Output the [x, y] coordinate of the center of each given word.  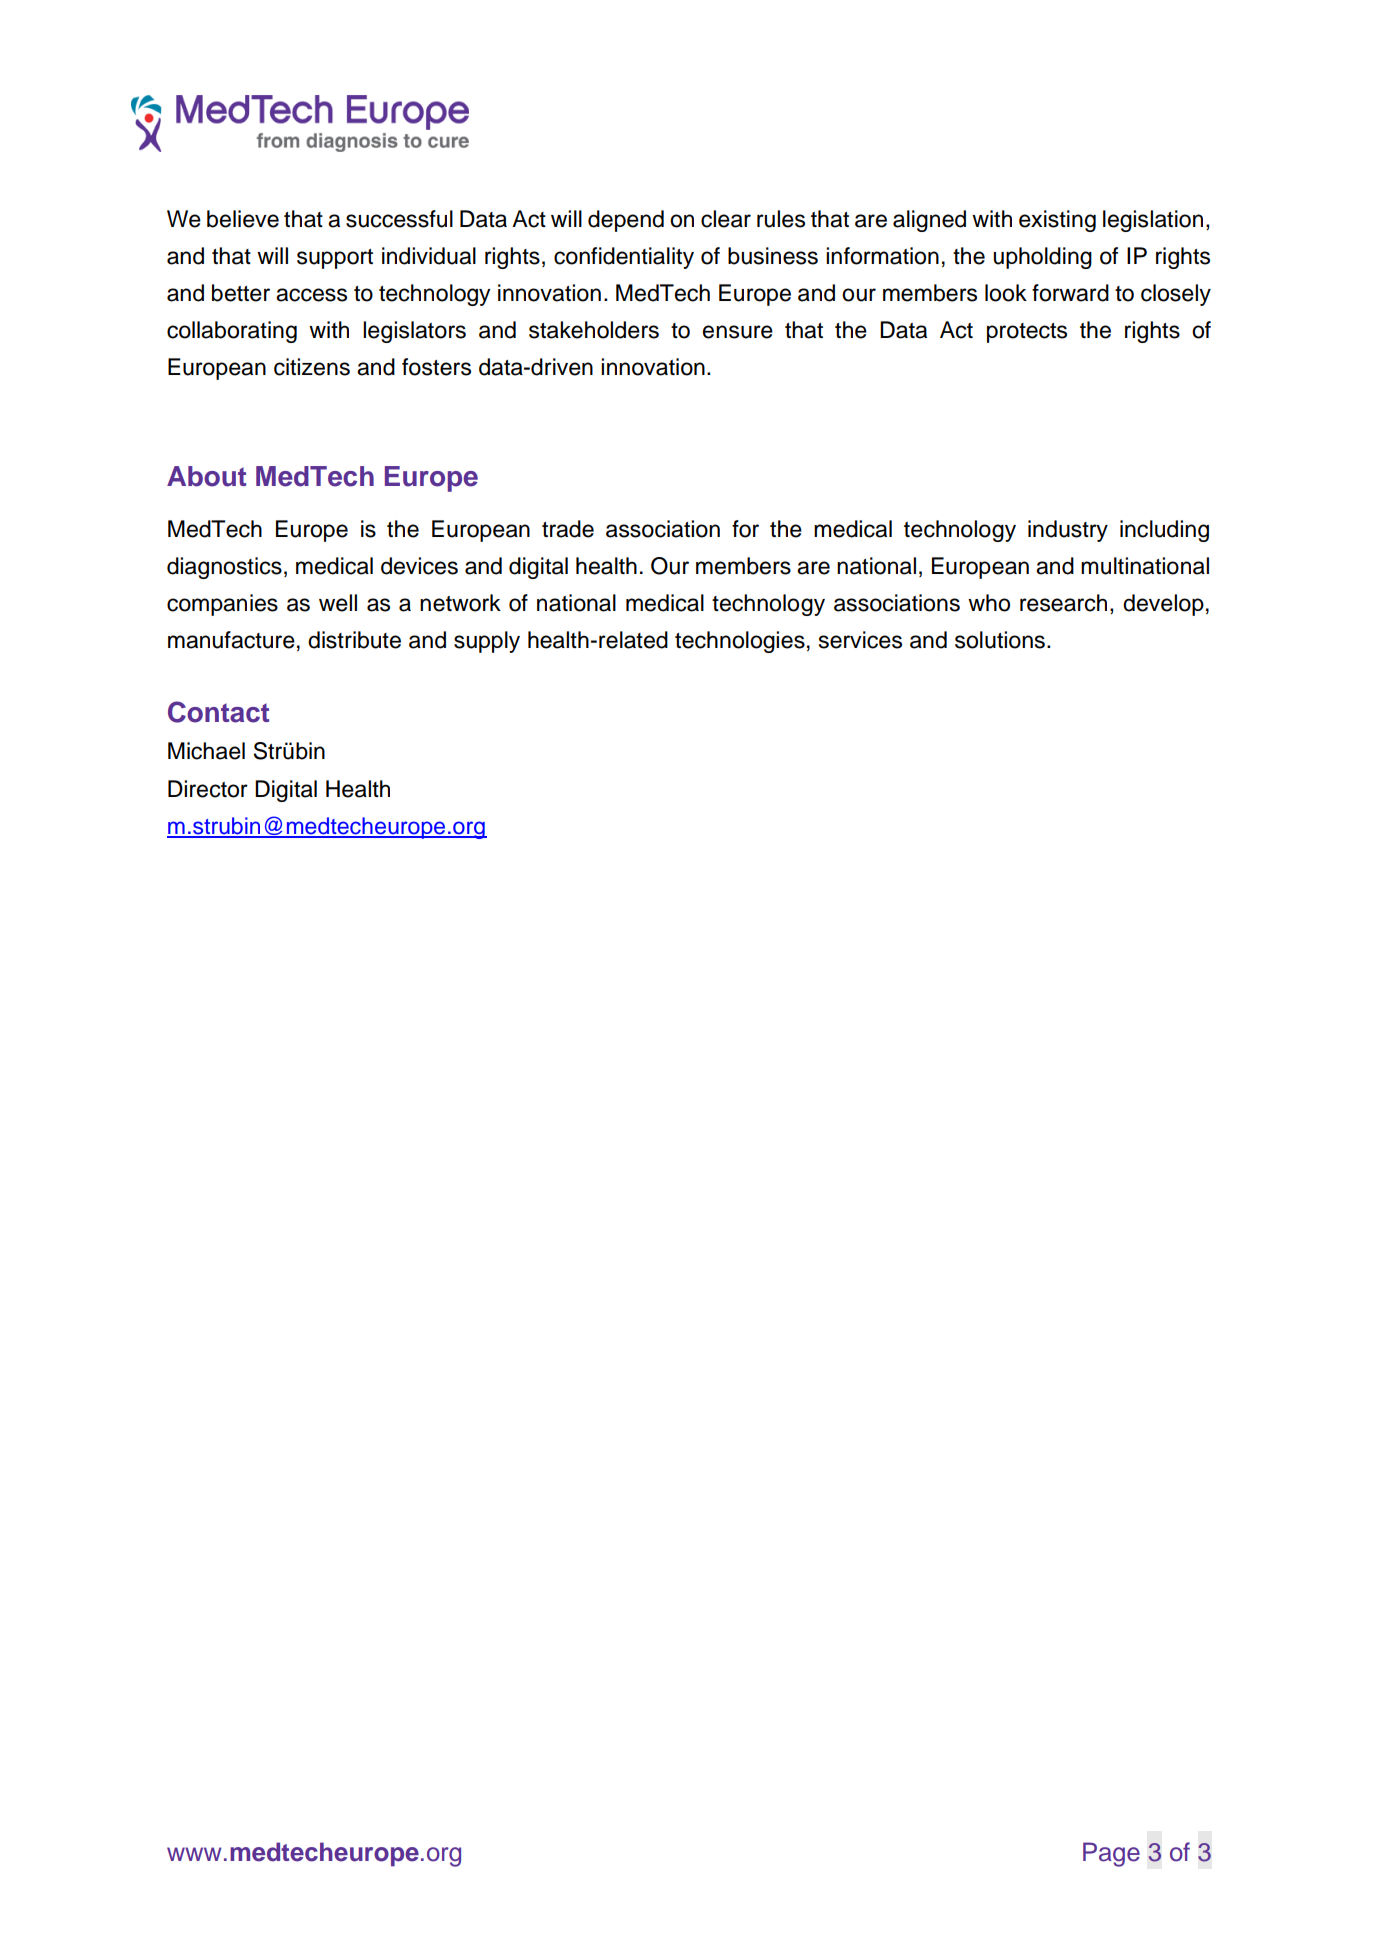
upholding [1042, 258]
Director [208, 789]
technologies [740, 642]
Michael [206, 751]
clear [726, 219]
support [335, 259]
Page [1111, 1854]
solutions [1000, 640]
